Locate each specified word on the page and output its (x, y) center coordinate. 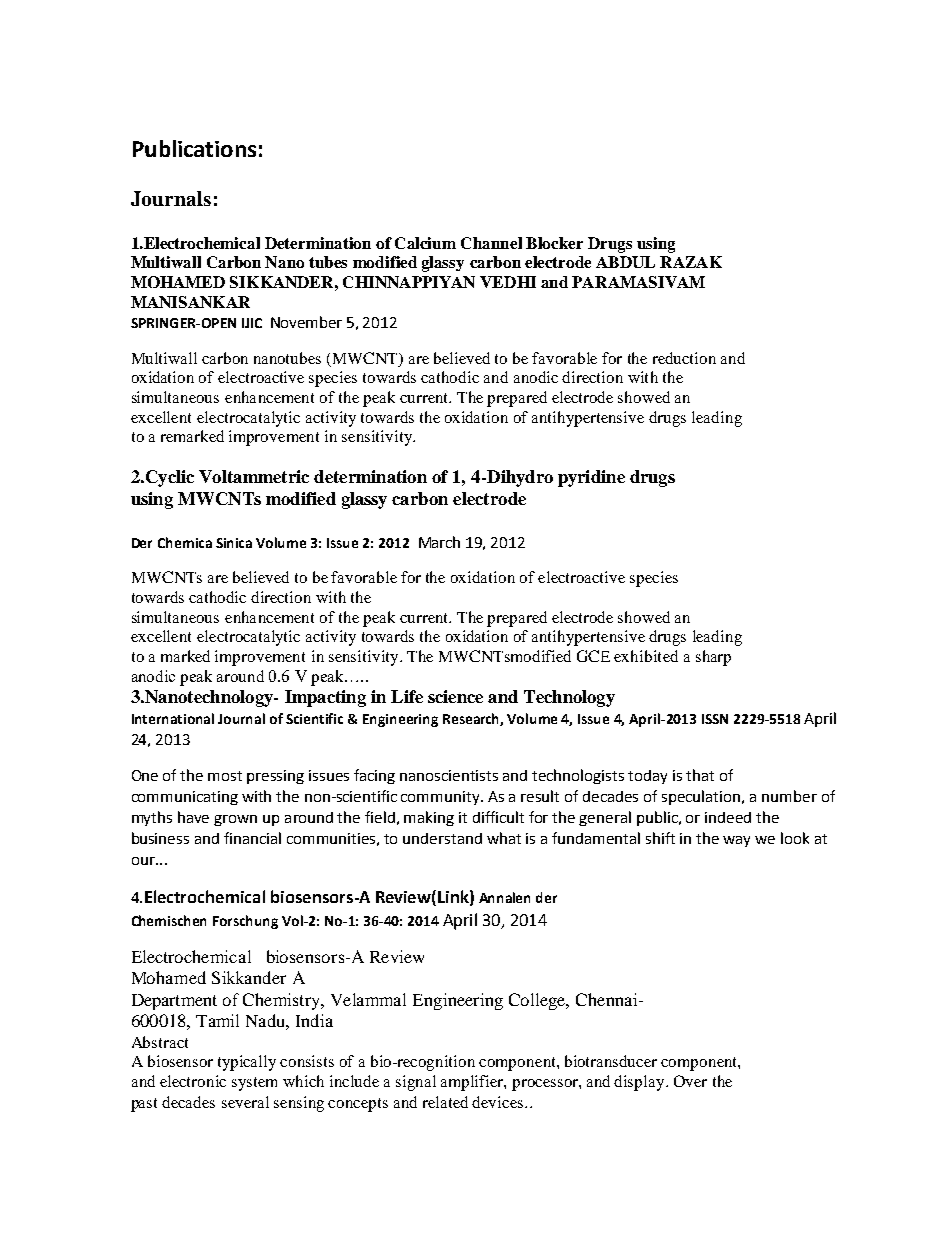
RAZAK (691, 262)
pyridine (591, 478)
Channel (491, 243)
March (439, 542)
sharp (713, 658)
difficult (498, 817)
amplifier (473, 1083)
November (306, 322)
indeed (728, 817)
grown (235, 820)
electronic (193, 1081)
